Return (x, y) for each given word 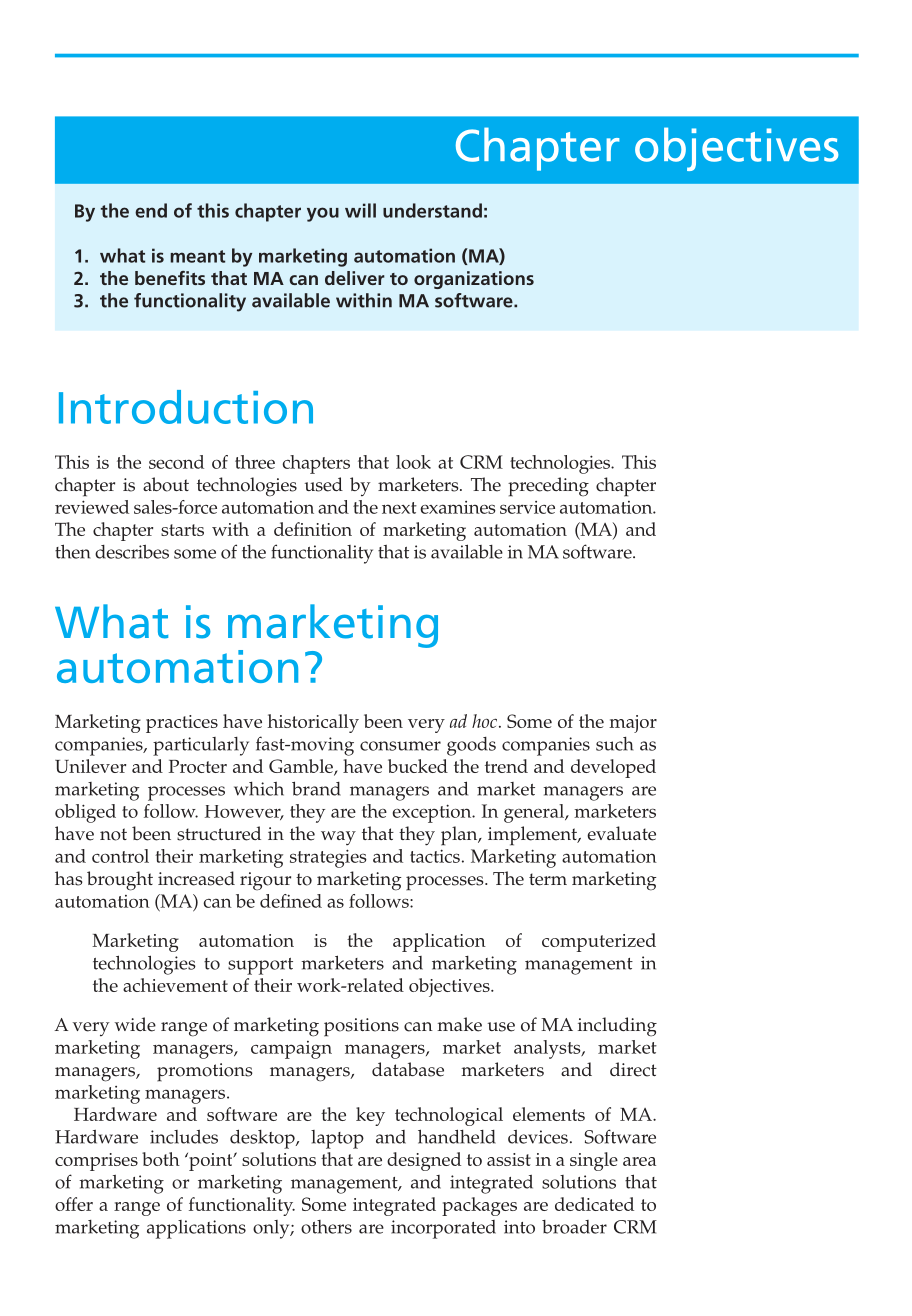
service (527, 507)
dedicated (594, 1204)
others (326, 1227)
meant (197, 256)
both (161, 1159)
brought (120, 881)
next (399, 508)
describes (132, 552)
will (360, 210)
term (548, 879)
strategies (328, 858)
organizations (474, 280)
